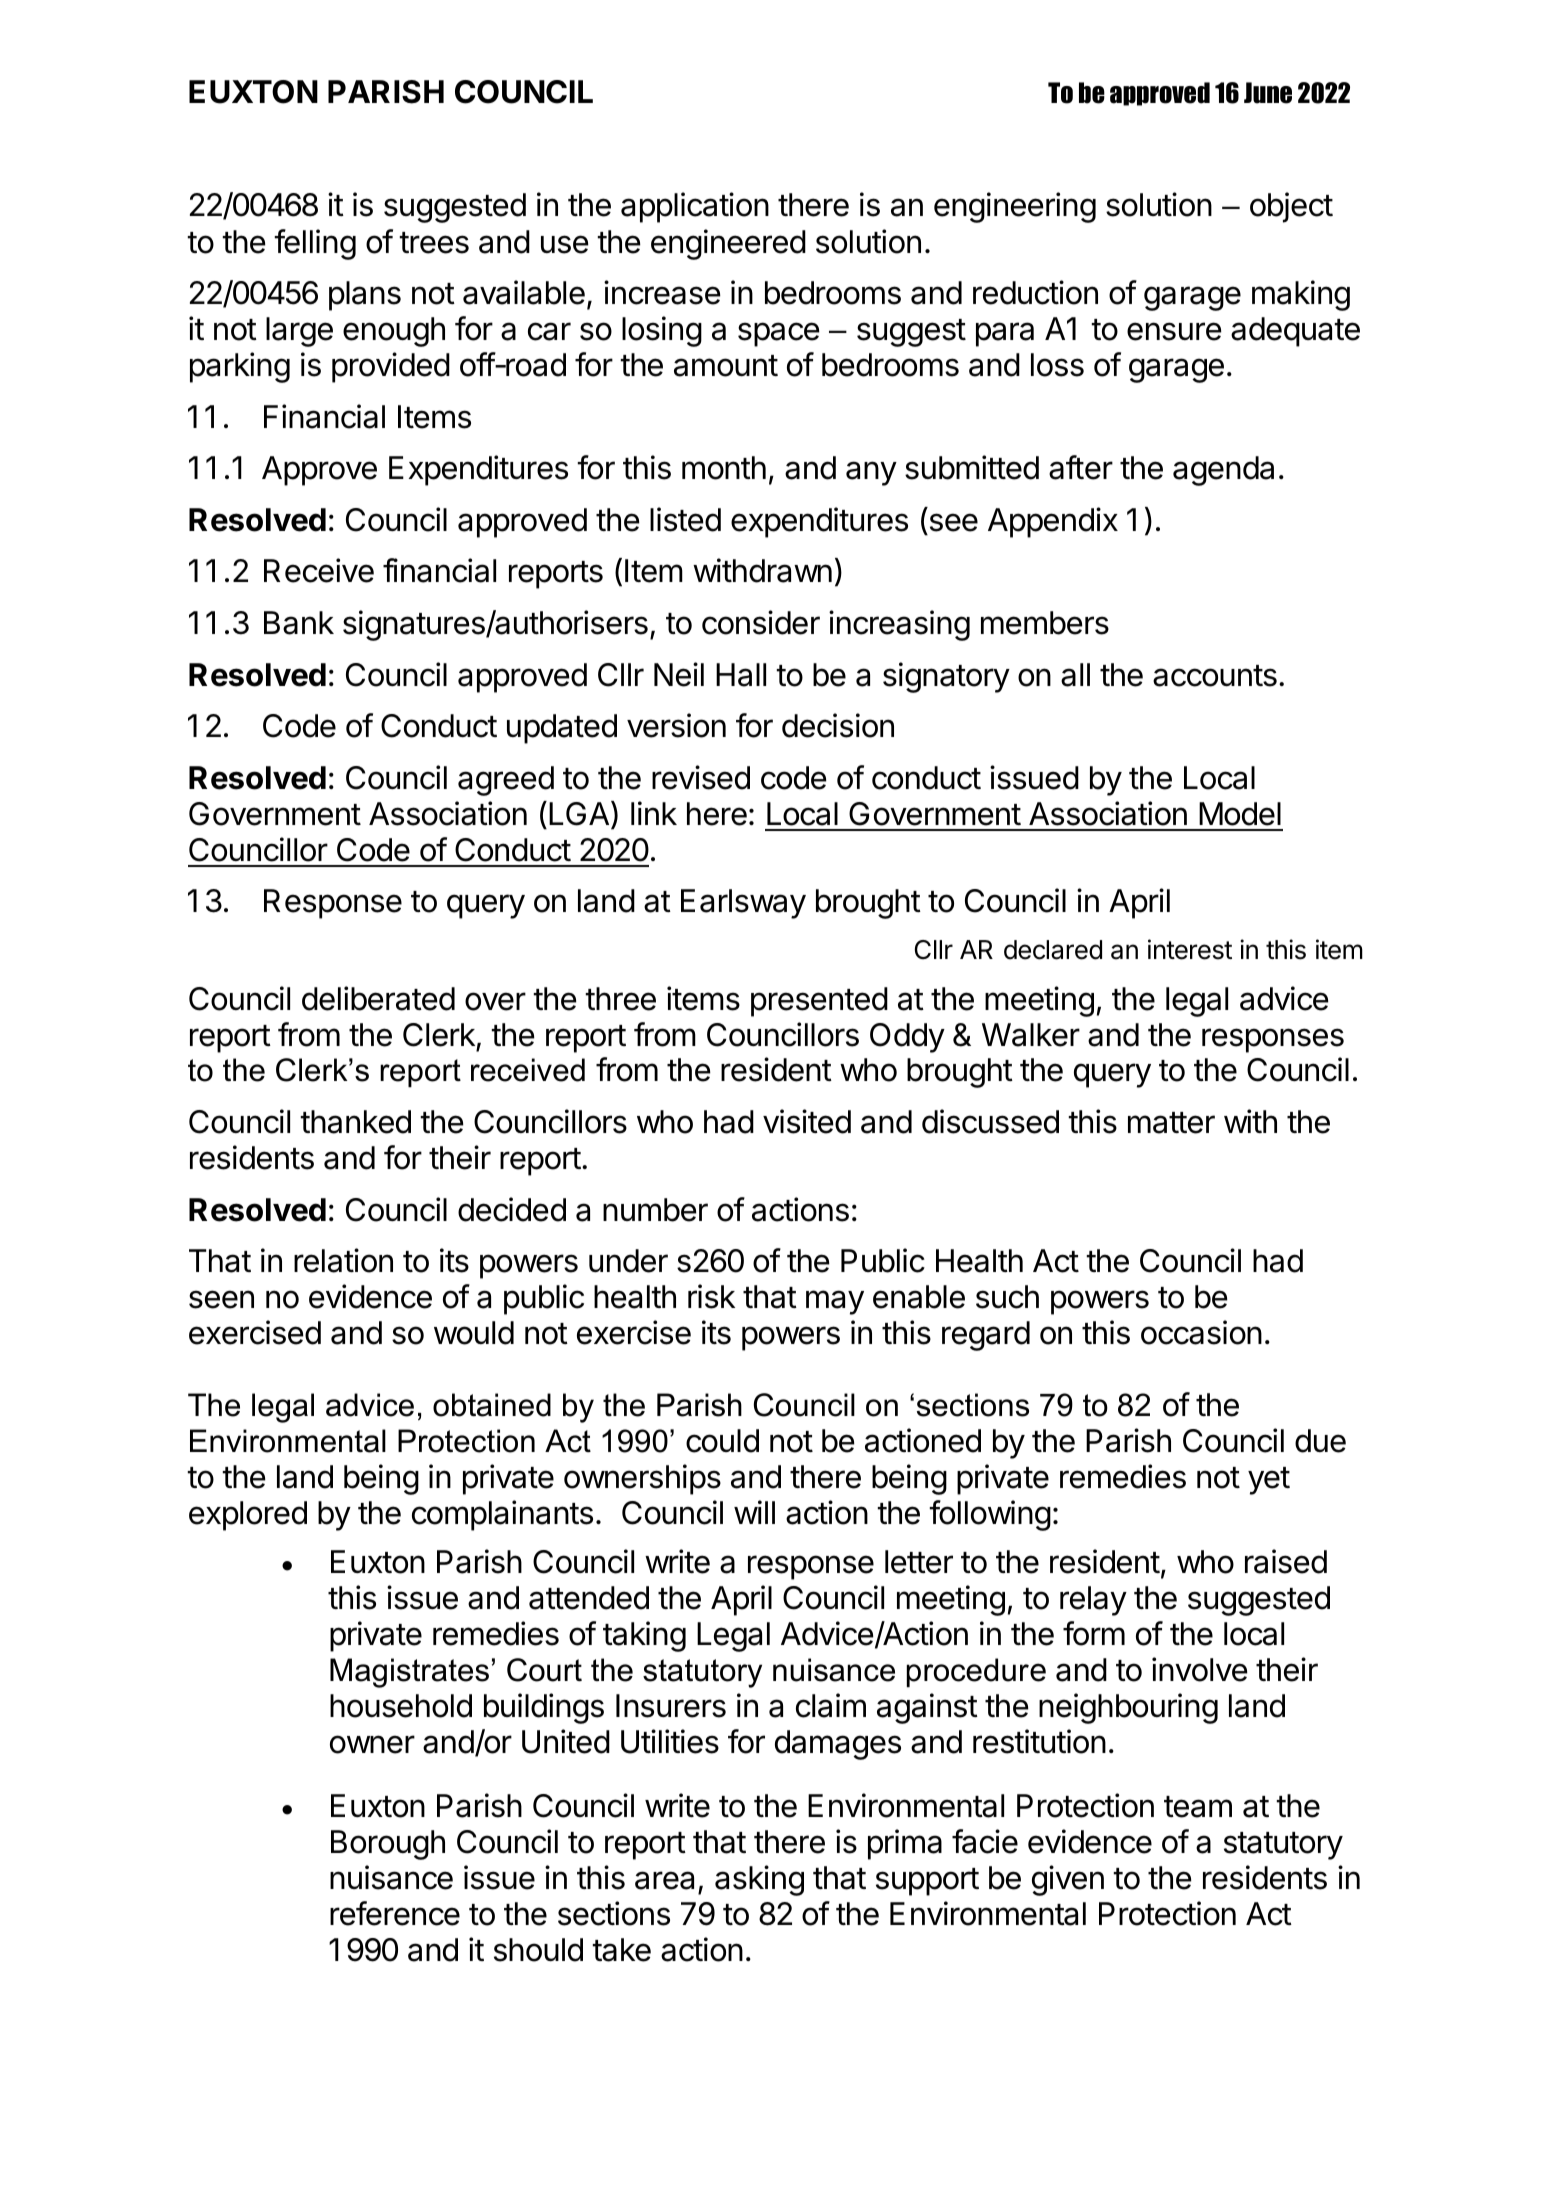 The height and width of the document is (2194, 1551). I want to click on interest, so click(1190, 949).
